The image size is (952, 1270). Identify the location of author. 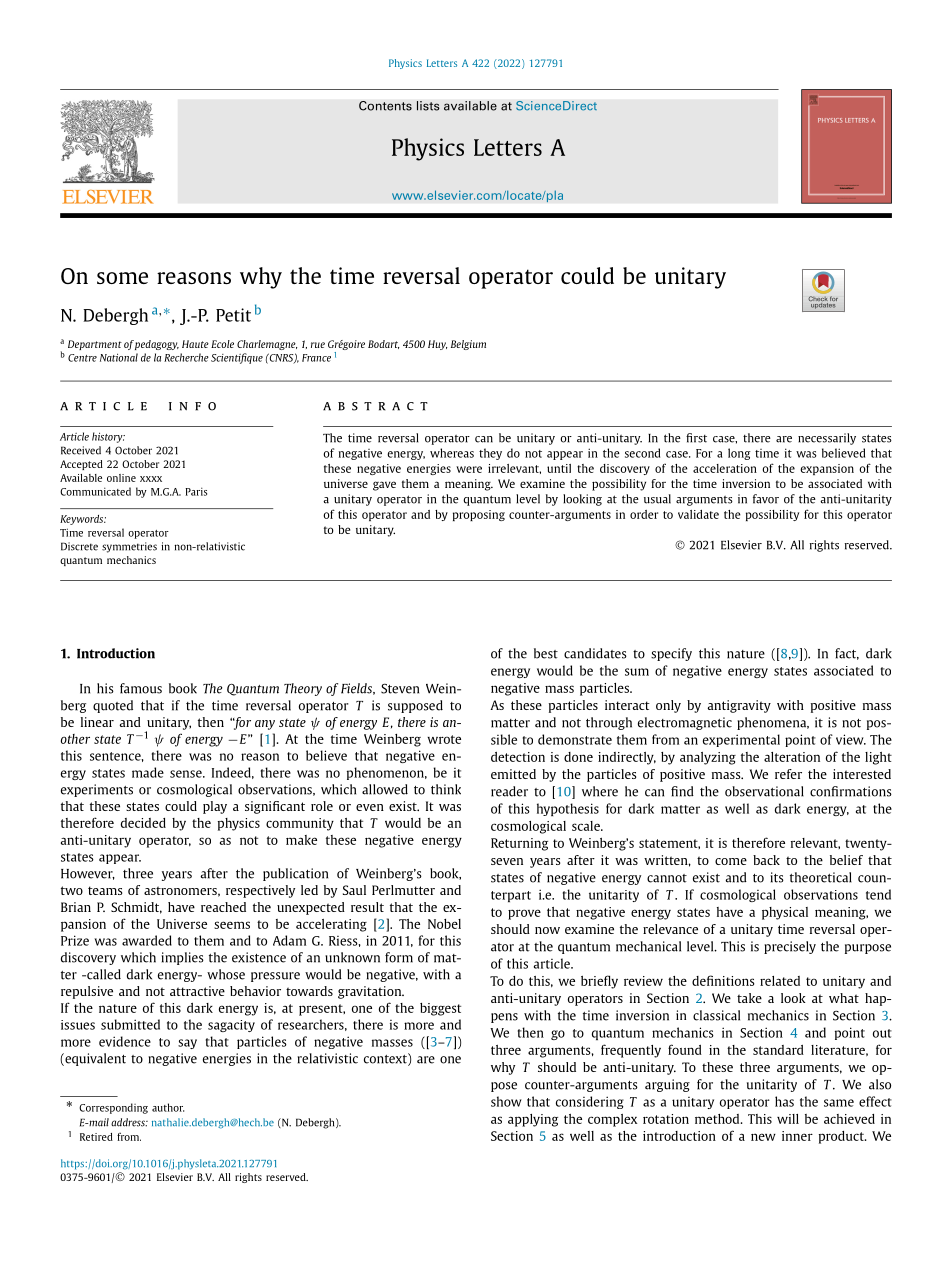
(168, 1107).
